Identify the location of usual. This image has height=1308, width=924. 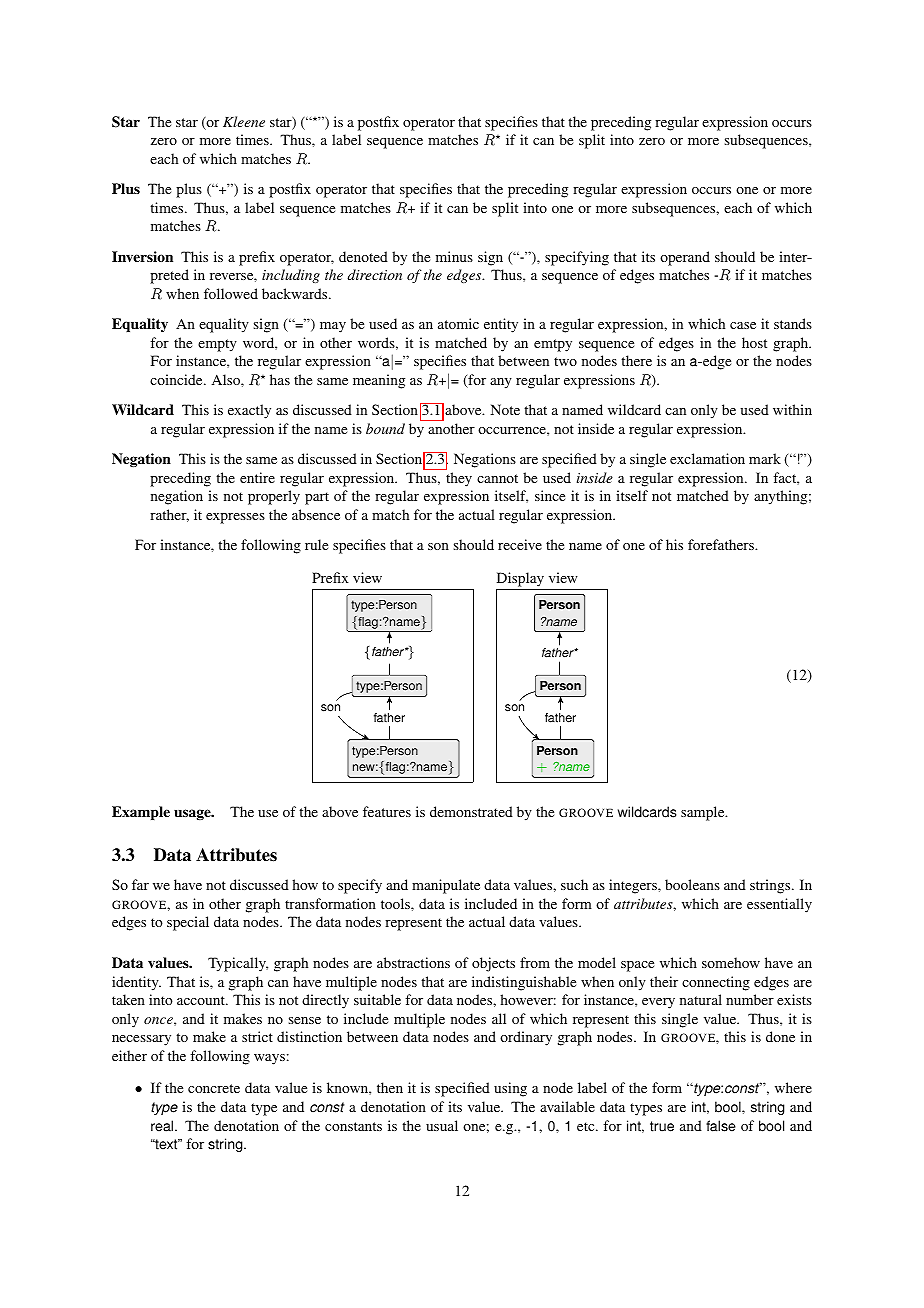
(442, 1125).
